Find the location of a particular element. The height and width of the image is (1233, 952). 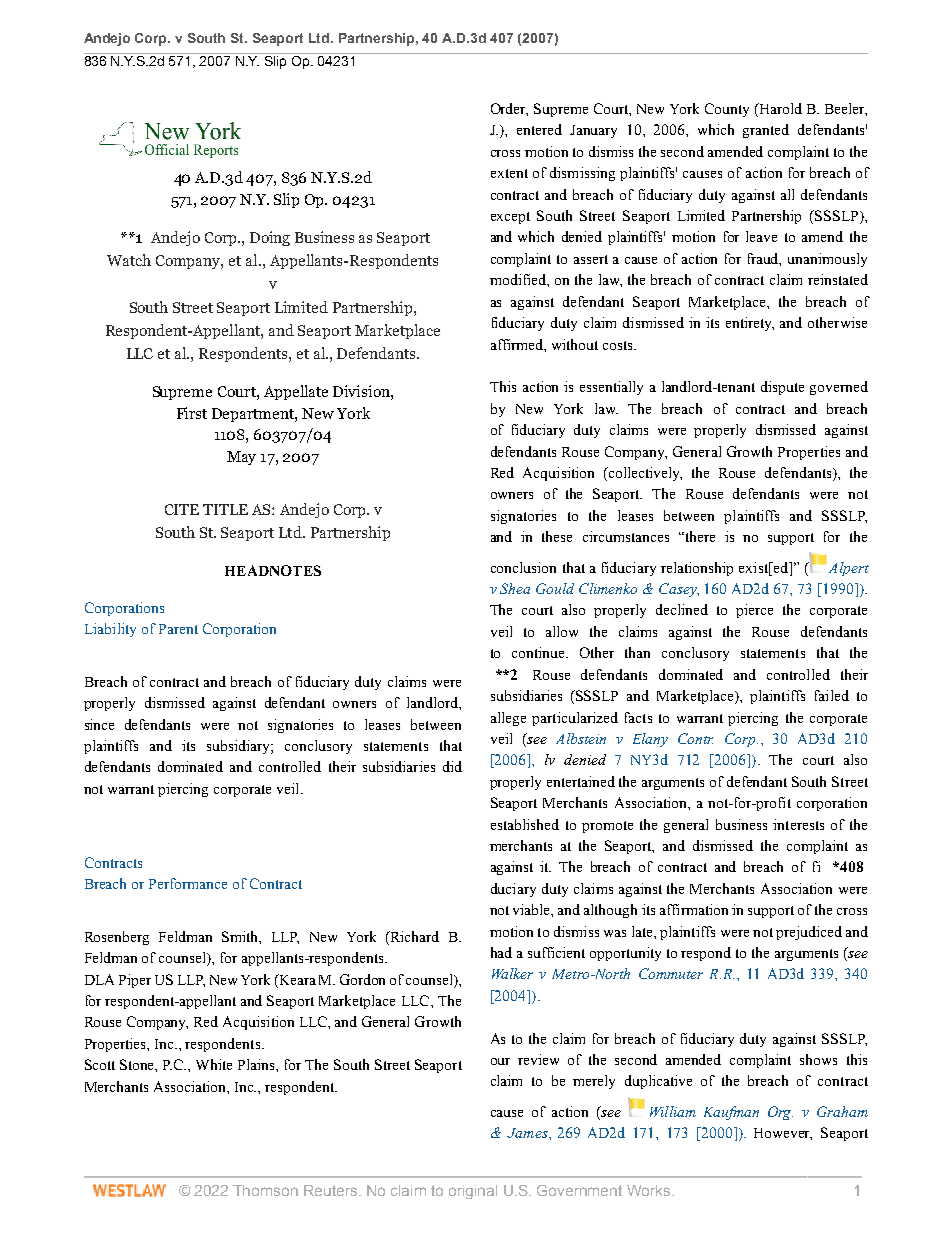

extent is located at coordinates (509, 173).
